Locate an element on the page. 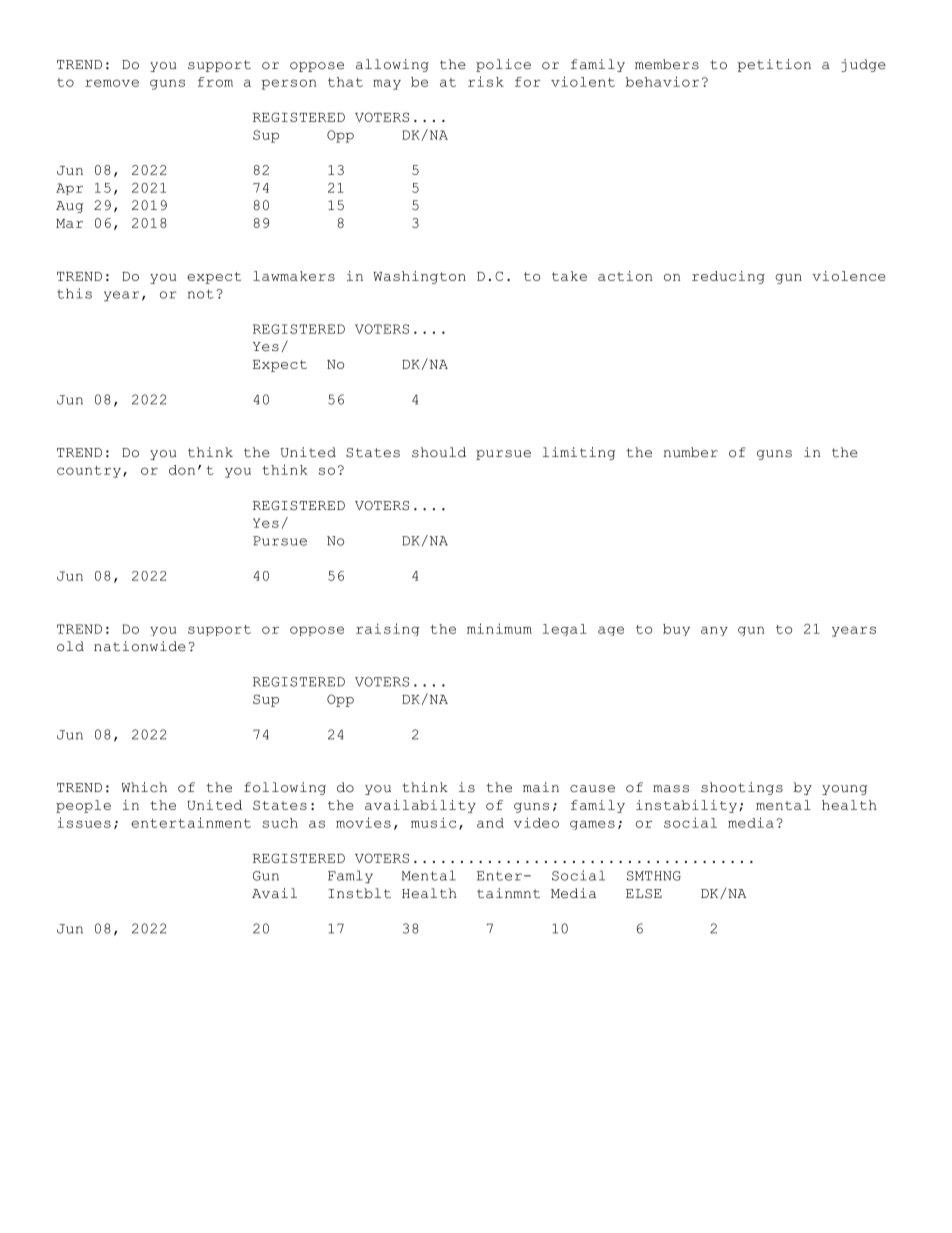 This image has width=952, height=1233. ELSE is located at coordinates (644, 894).
